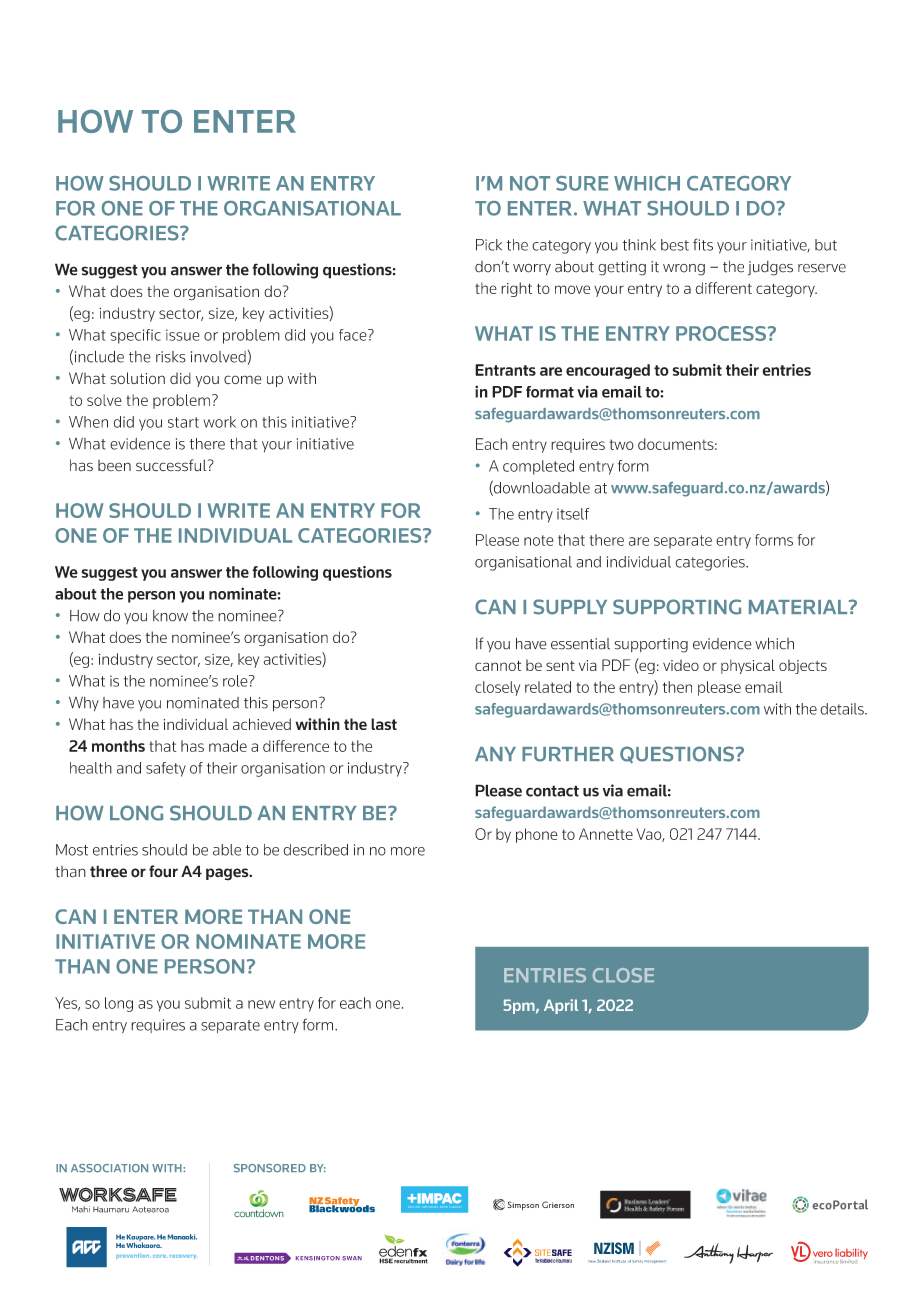  I want to click on issue, so click(183, 335).
